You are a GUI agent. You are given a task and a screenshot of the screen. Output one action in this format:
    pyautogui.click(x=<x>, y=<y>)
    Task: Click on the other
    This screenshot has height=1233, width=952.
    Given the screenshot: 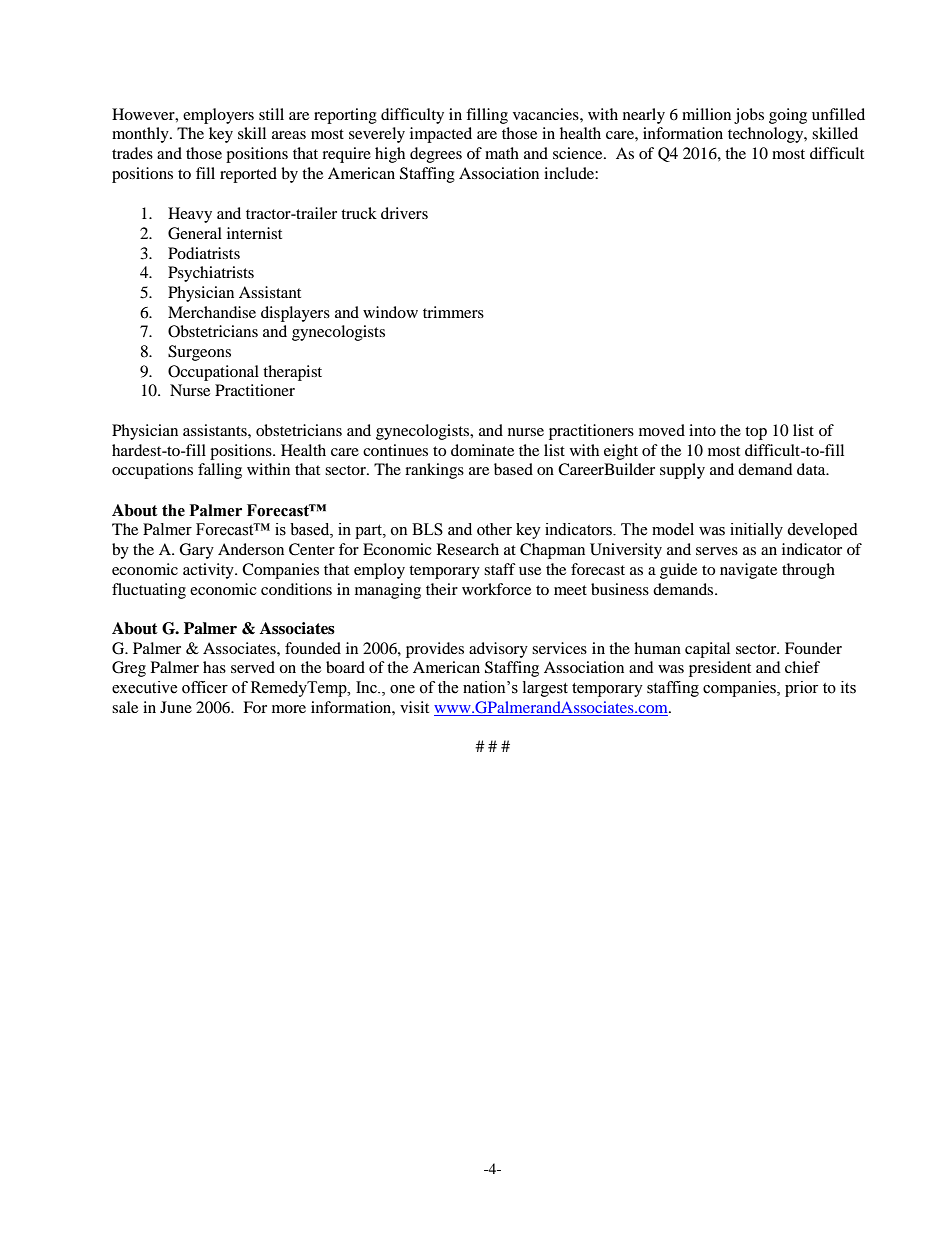 What is the action you would take?
    pyautogui.click(x=494, y=529)
